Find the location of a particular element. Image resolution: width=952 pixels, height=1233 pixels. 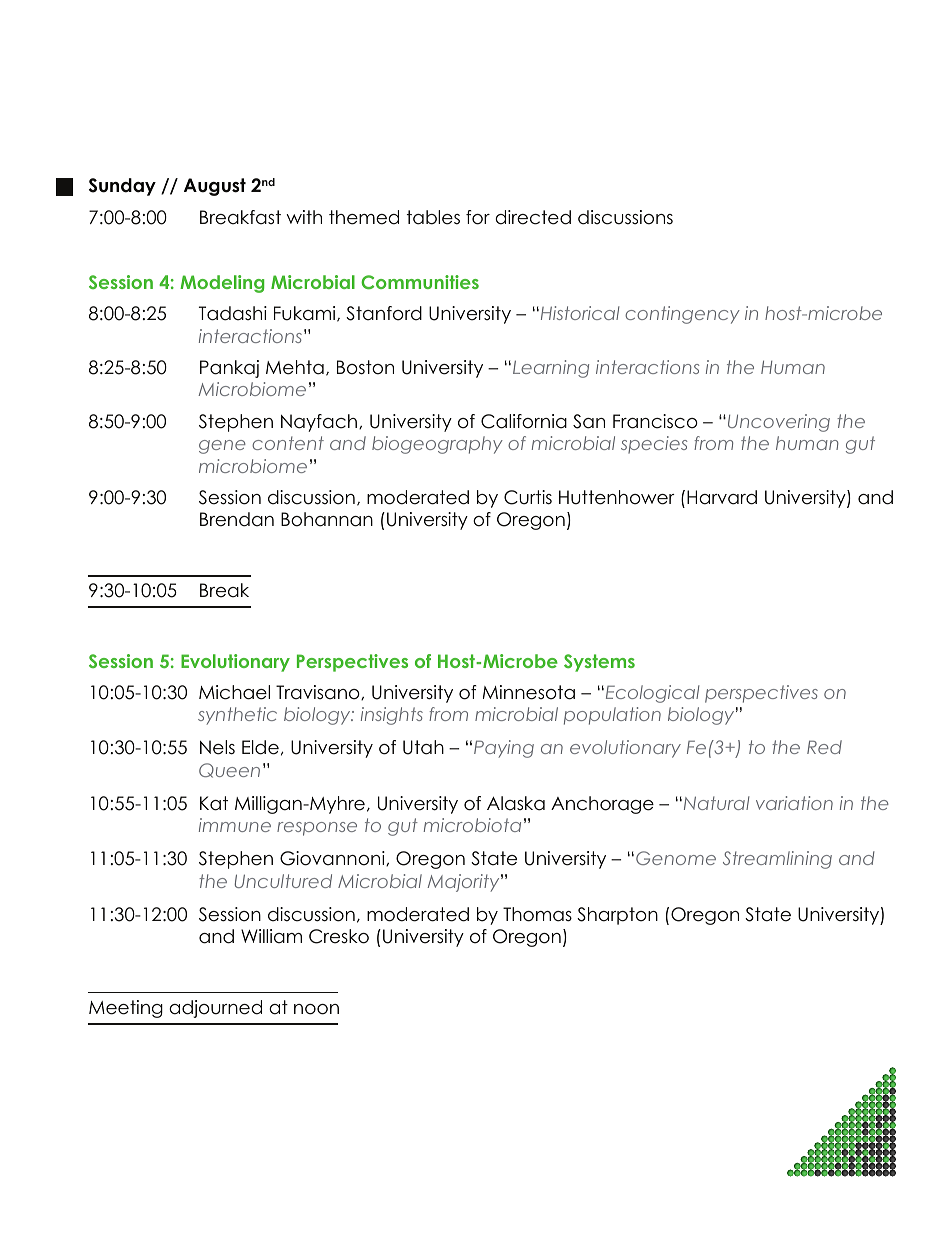

Harvard is located at coordinates (722, 497).
